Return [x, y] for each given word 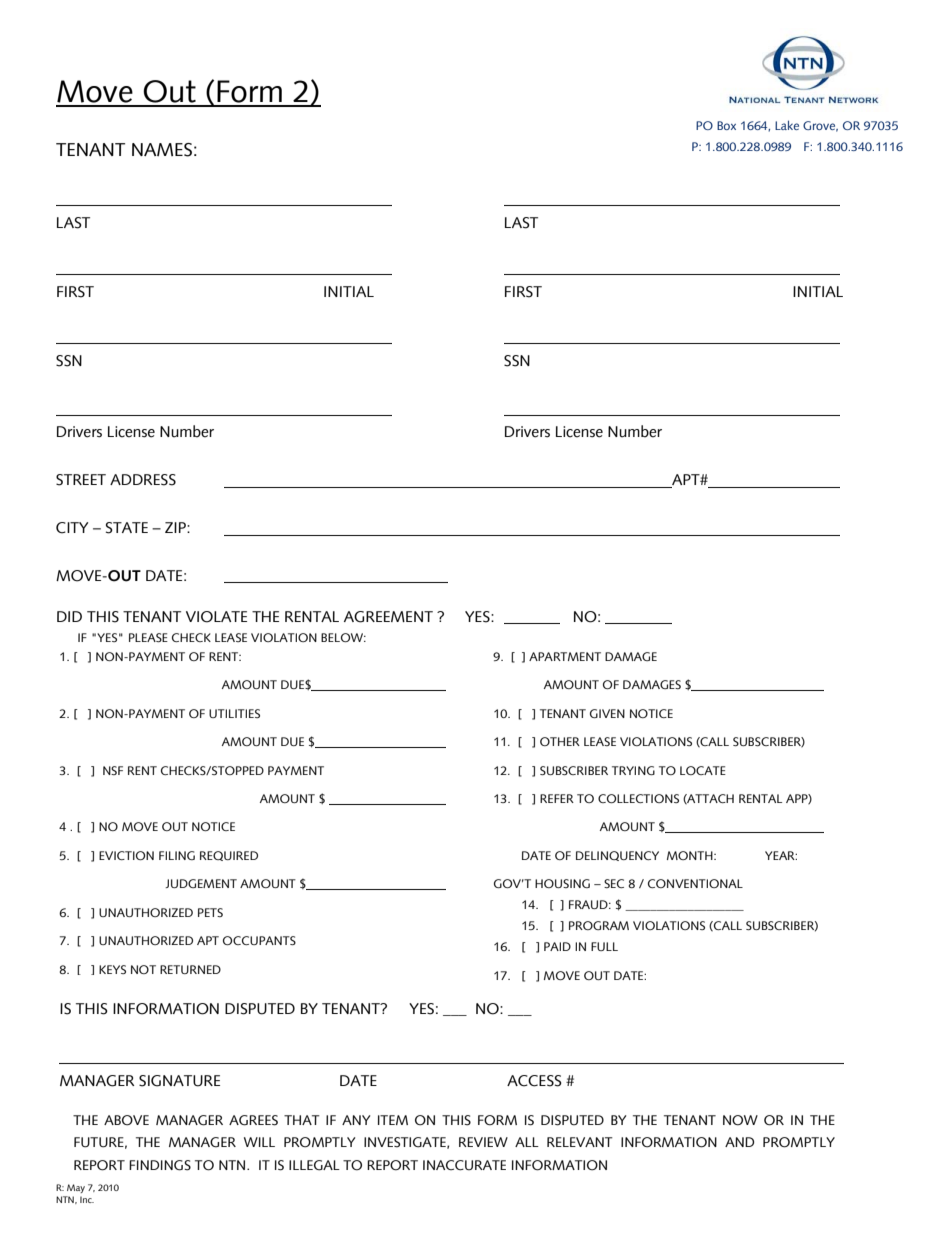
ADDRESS [143, 480]
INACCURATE [464, 1165]
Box [726, 125]
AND [739, 1142]
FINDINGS [160, 1165]
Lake [787, 125]
